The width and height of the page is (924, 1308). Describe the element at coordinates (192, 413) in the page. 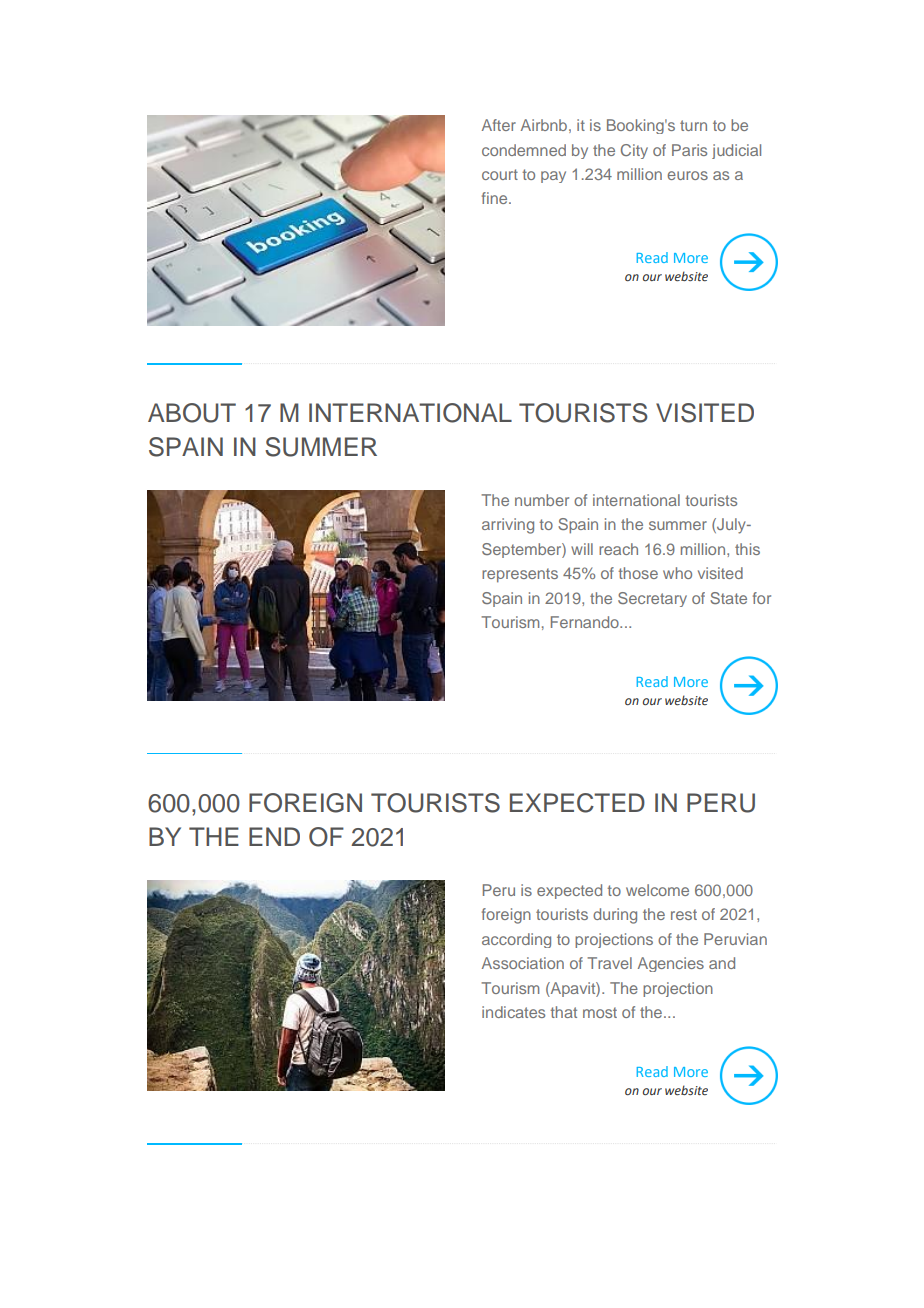

I see `ABOUT` at that location.
